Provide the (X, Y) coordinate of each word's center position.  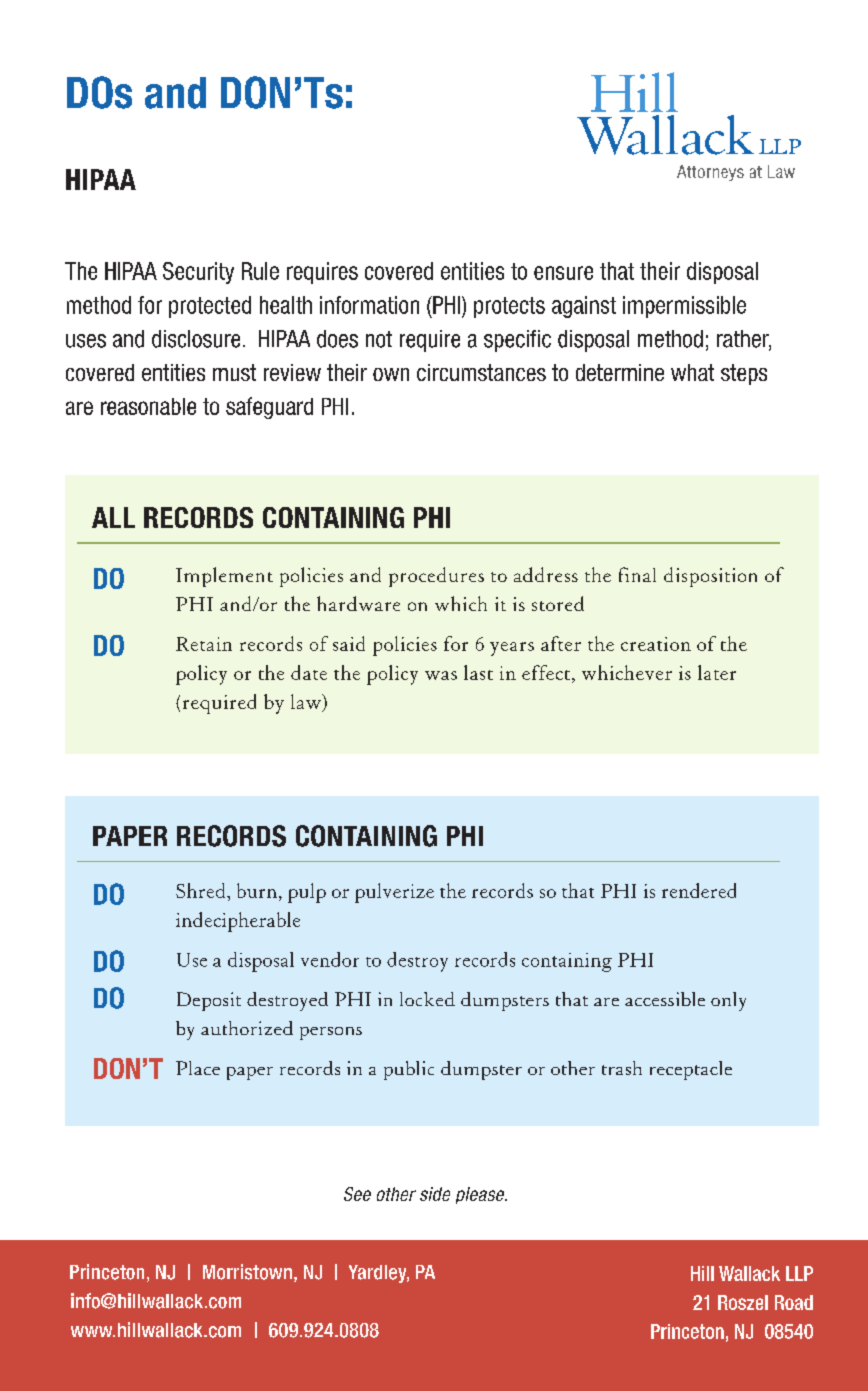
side (435, 1194)
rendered (699, 890)
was (441, 675)
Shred (202, 890)
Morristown (247, 1272)
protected (210, 307)
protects (509, 307)
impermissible (684, 307)
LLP (799, 1273)
